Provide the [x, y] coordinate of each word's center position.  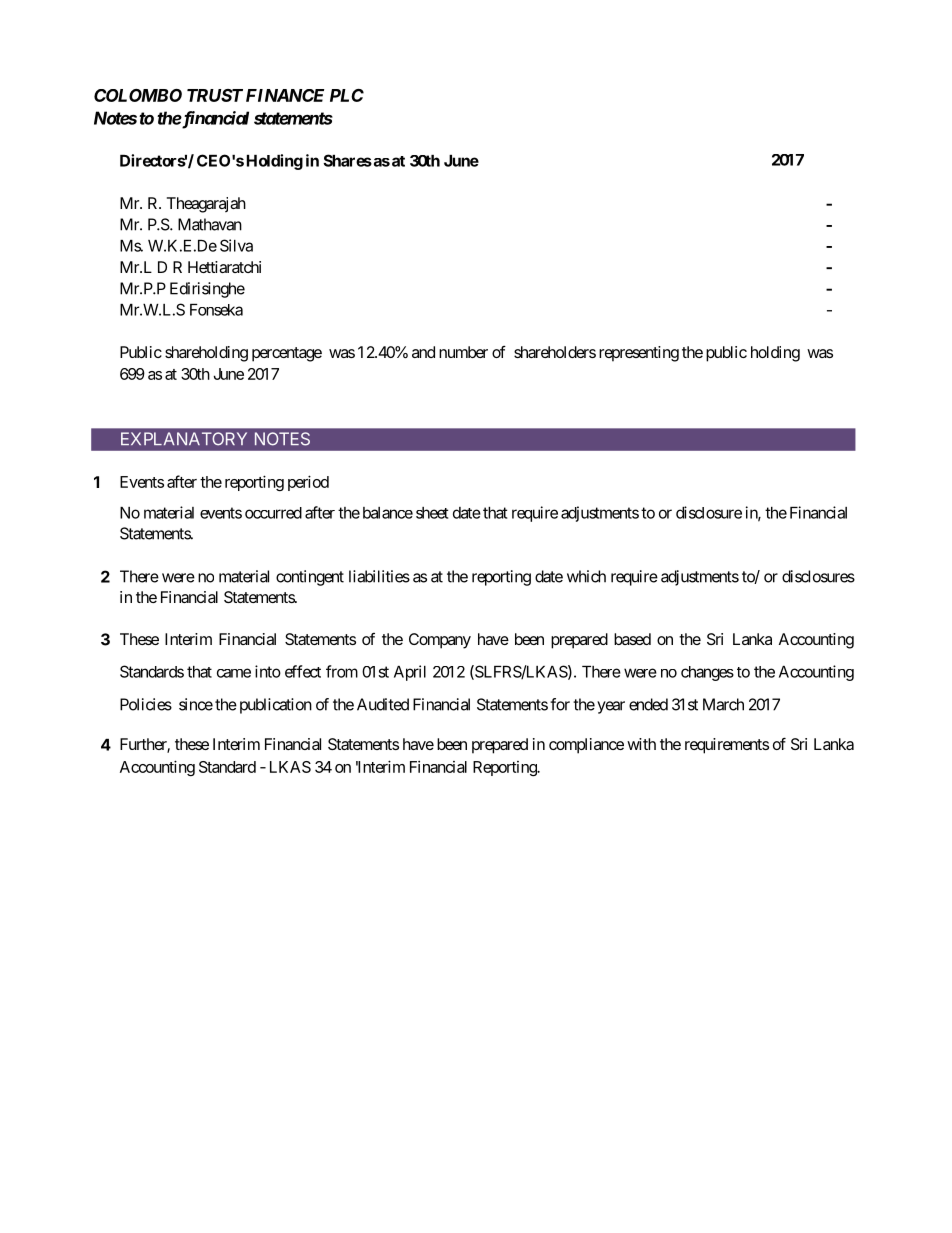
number [463, 352]
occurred [273, 513]
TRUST [215, 95]
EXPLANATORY [184, 439]
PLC [347, 95]
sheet [432, 513]
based [632, 639]
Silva [236, 245]
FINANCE [285, 95]
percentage [287, 354]
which [586, 576]
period [308, 483]
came [234, 673]
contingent [310, 578]
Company [440, 641]
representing [639, 354]
